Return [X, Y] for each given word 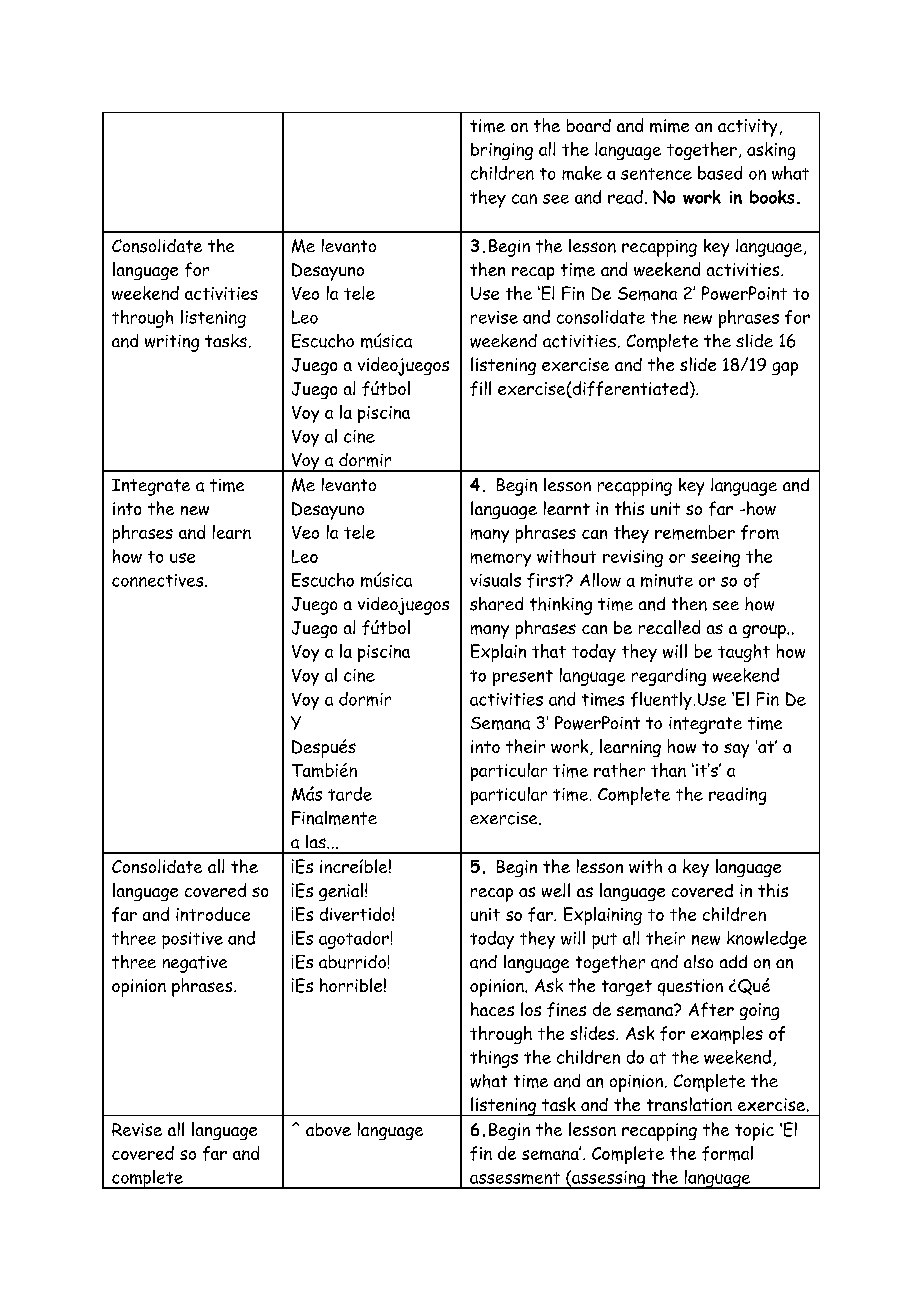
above [328, 1129]
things [494, 1059]
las [317, 841]
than [668, 770]
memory [501, 560]
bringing [502, 151]
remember [695, 532]
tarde [350, 794]
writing [172, 343]
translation [689, 1104]
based [720, 173]
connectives [159, 580]
